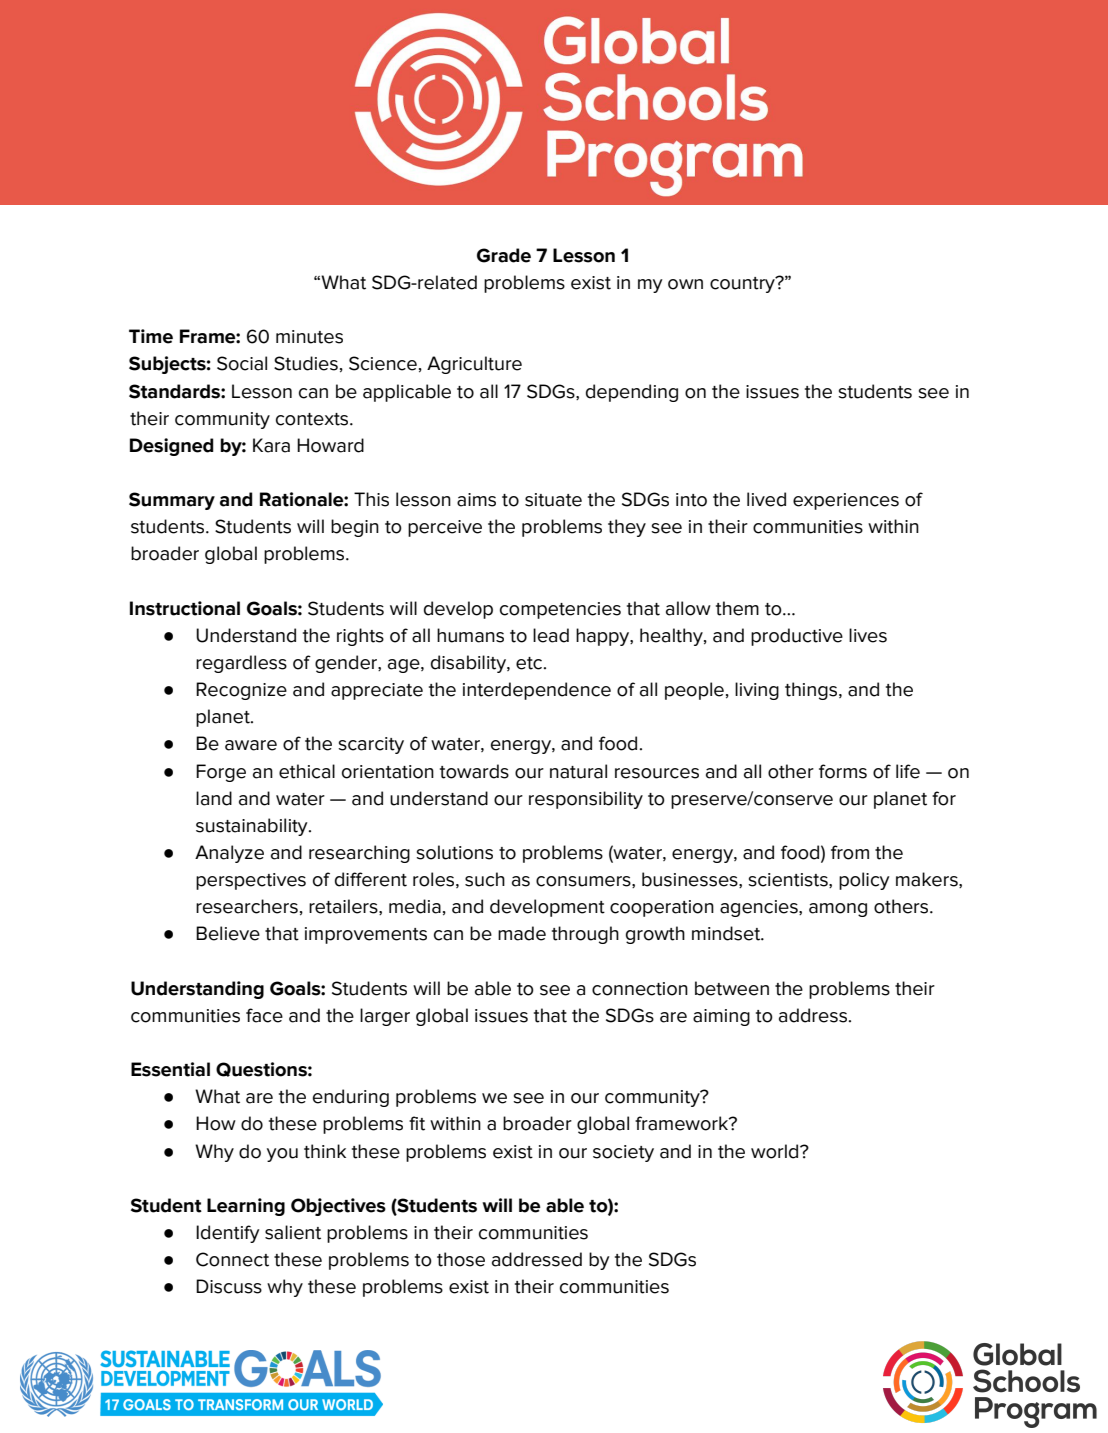 The height and width of the page is (1433, 1108). I want to click on Forge, so click(221, 773).
